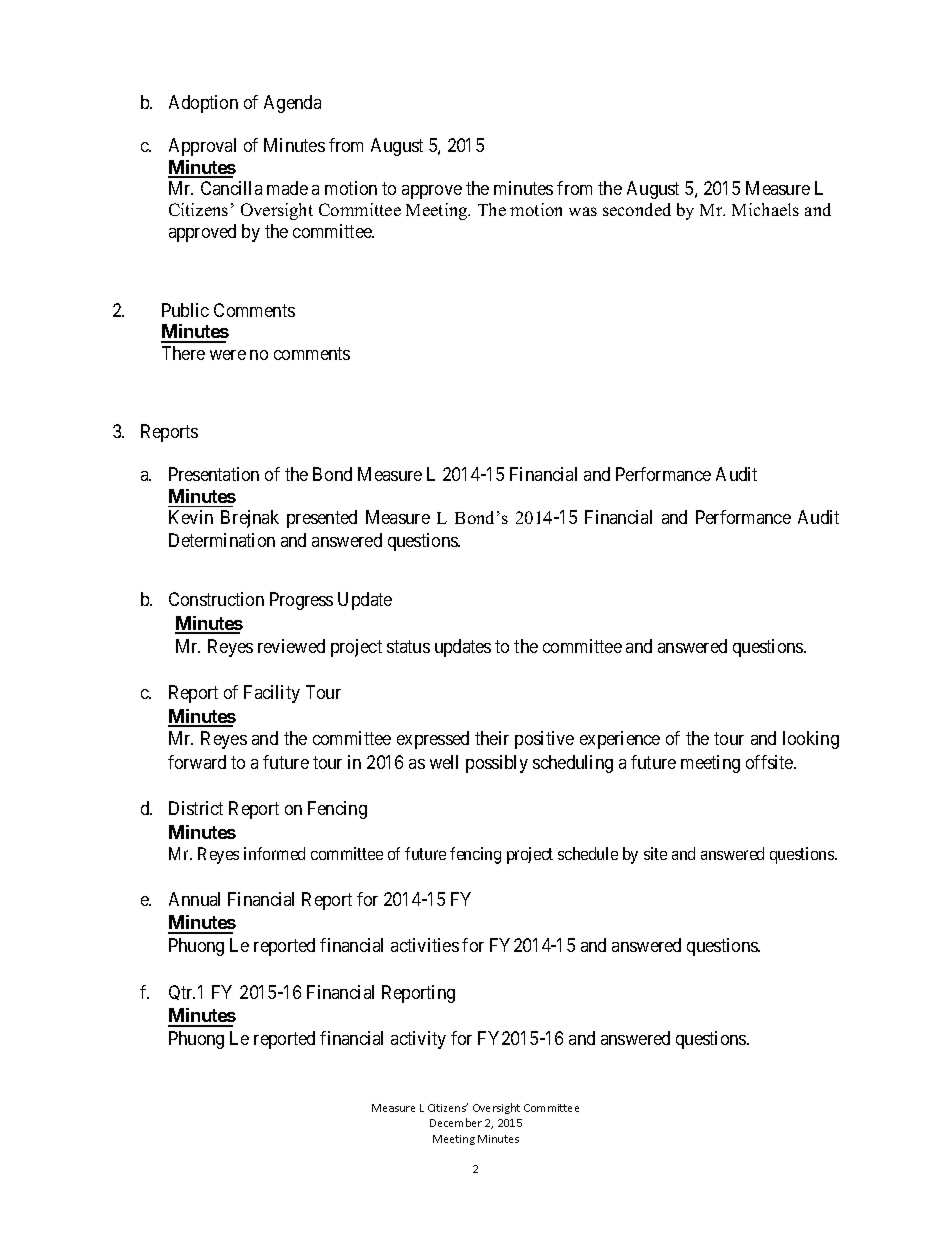  What do you see at coordinates (274, 853) in the image?
I see `informed` at bounding box center [274, 853].
